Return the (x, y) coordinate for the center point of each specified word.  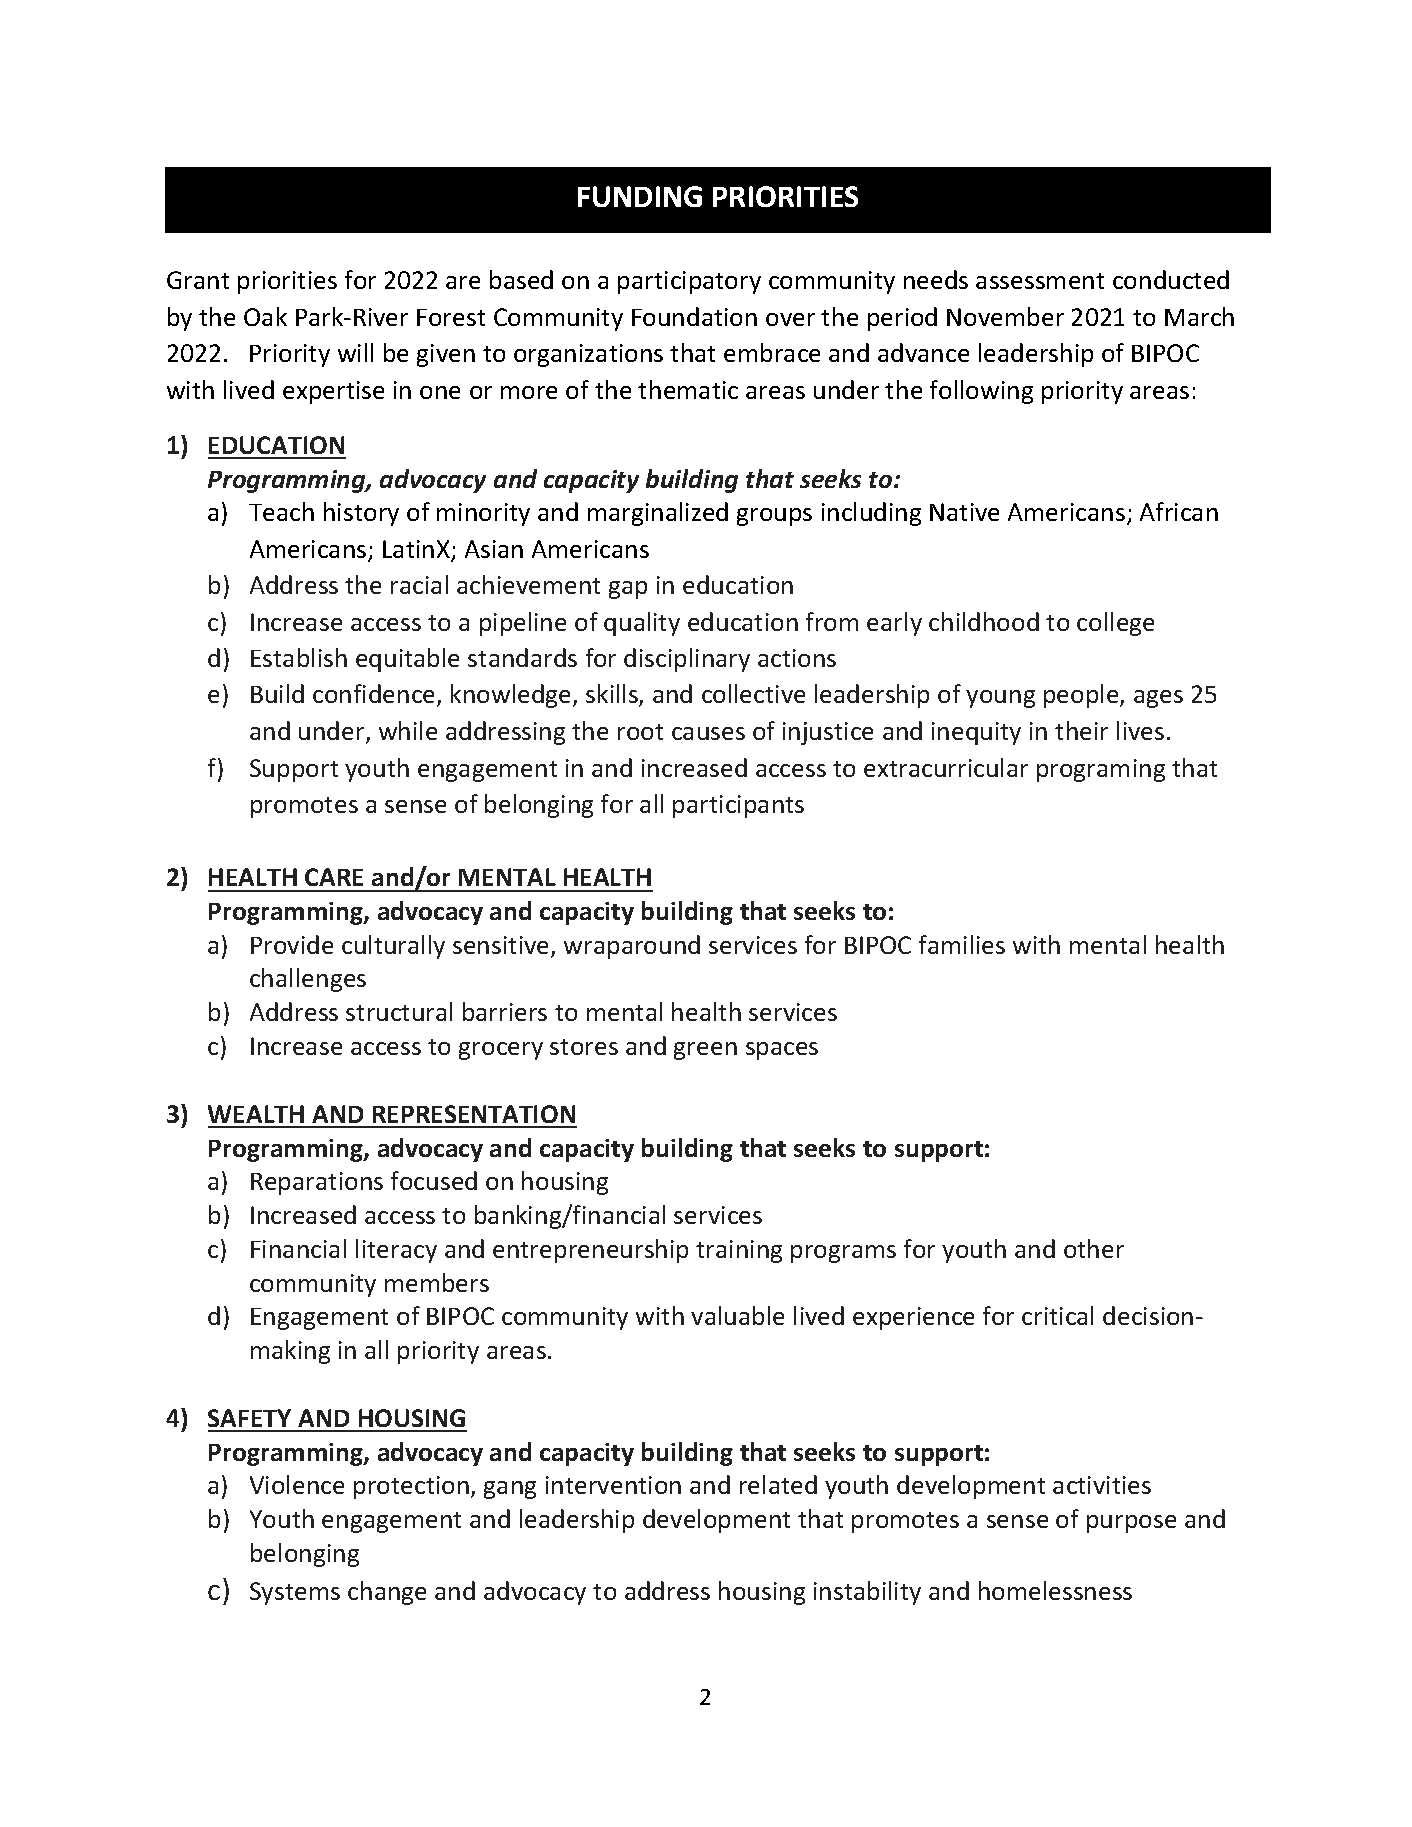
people (1082, 696)
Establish (299, 657)
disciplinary (687, 660)
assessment (1040, 281)
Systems (295, 1593)
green (705, 1051)
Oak (265, 316)
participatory (689, 282)
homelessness (1055, 1590)
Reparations (317, 1183)
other (1094, 1248)
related (778, 1484)
